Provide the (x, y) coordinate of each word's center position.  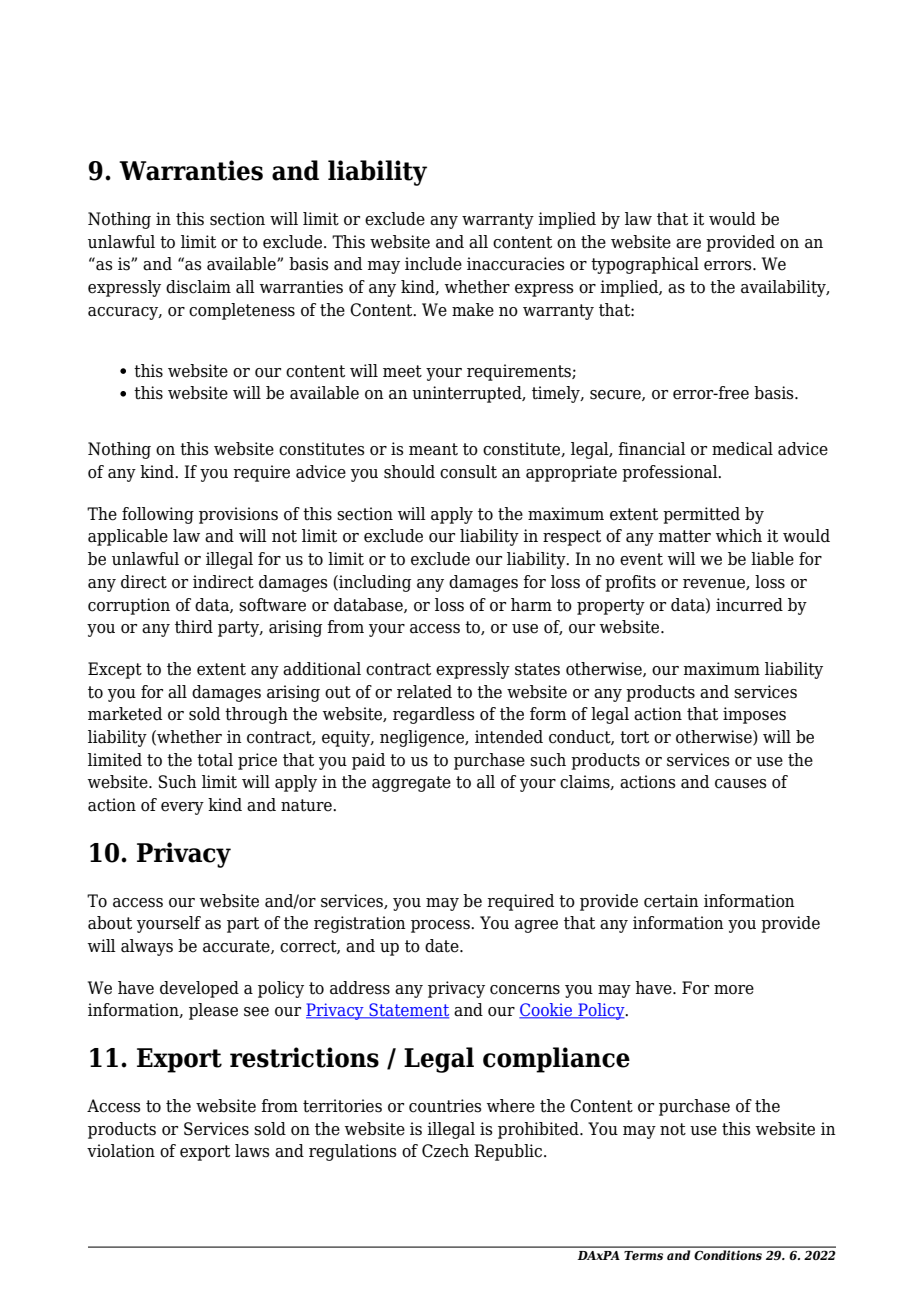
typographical (645, 265)
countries (445, 1106)
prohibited (539, 1130)
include (433, 264)
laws (252, 1151)
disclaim (198, 287)
